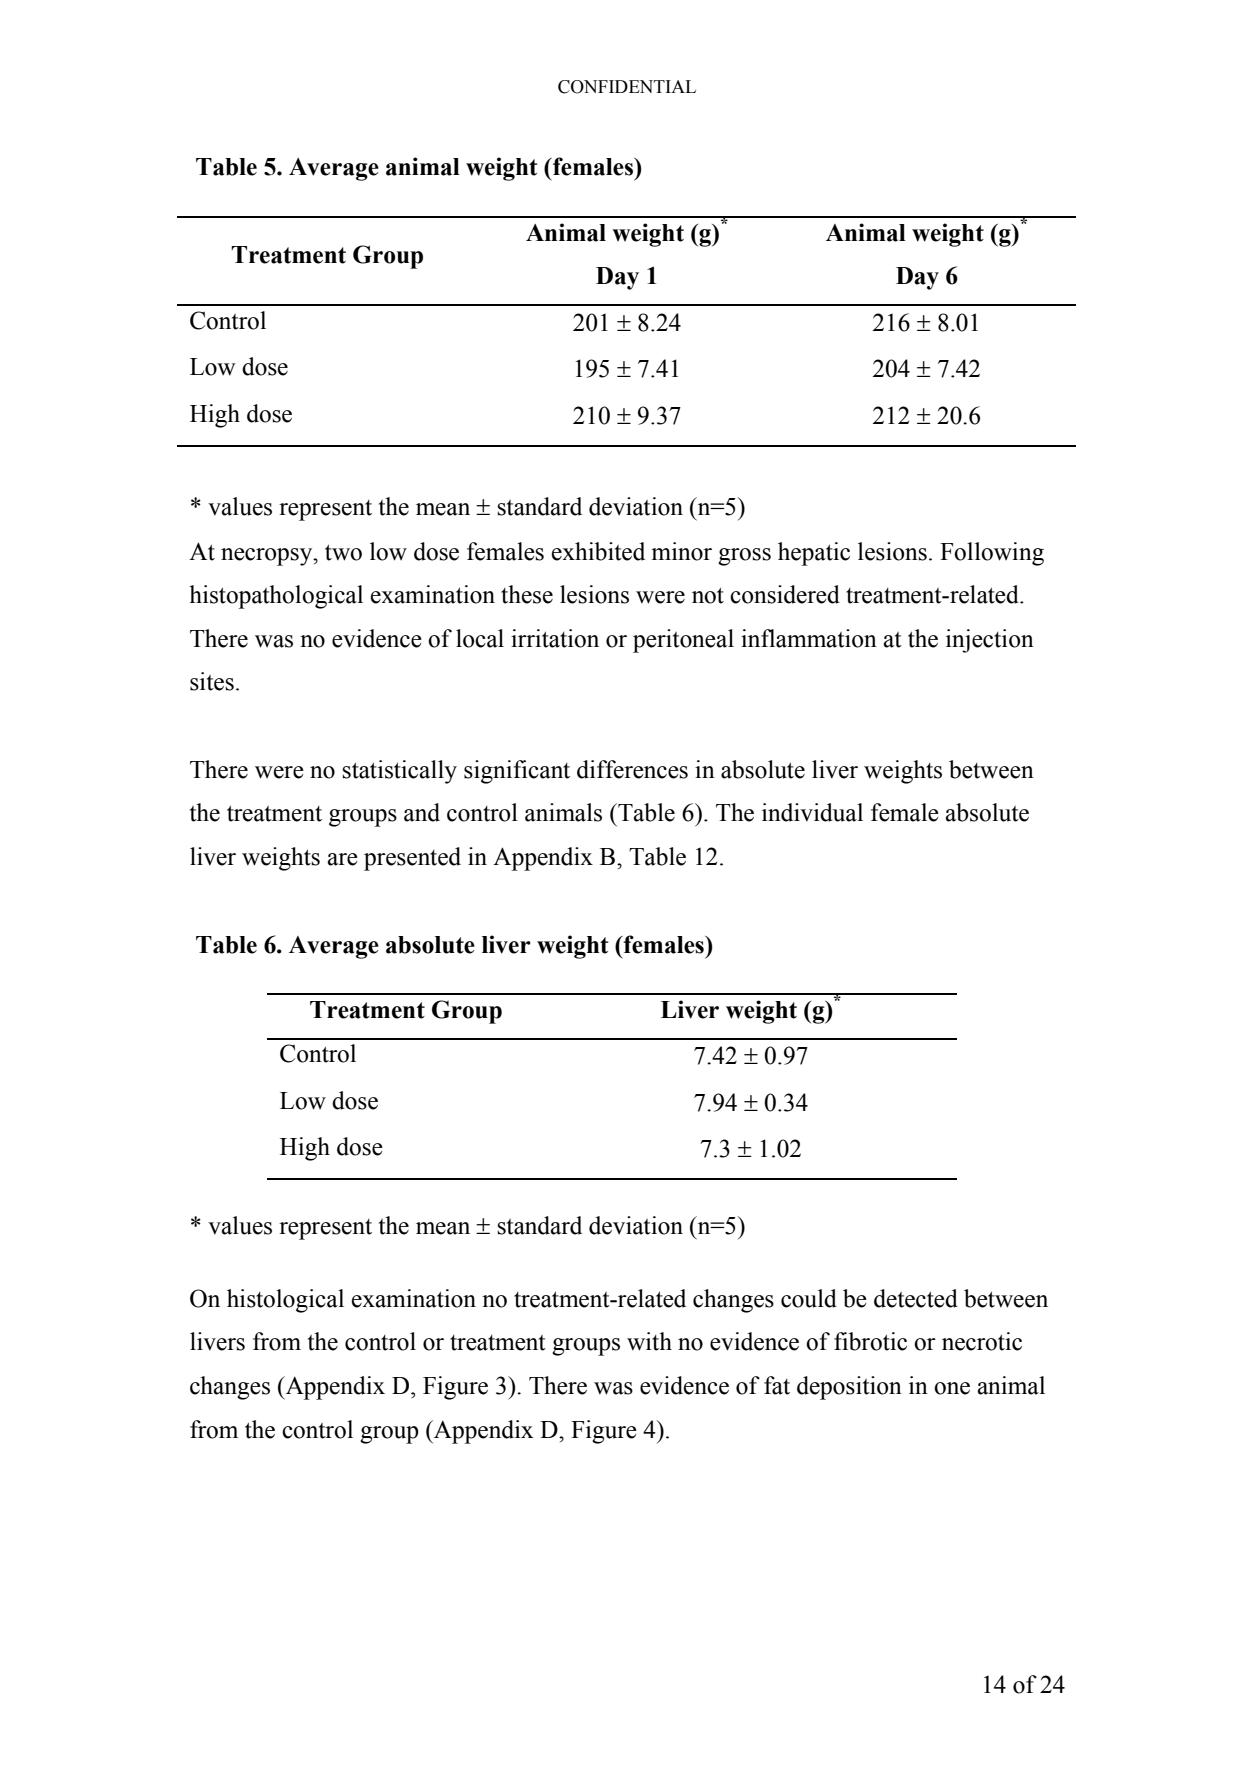  Describe the element at coordinates (916, 1298) in the document. I see `detected` at that location.
